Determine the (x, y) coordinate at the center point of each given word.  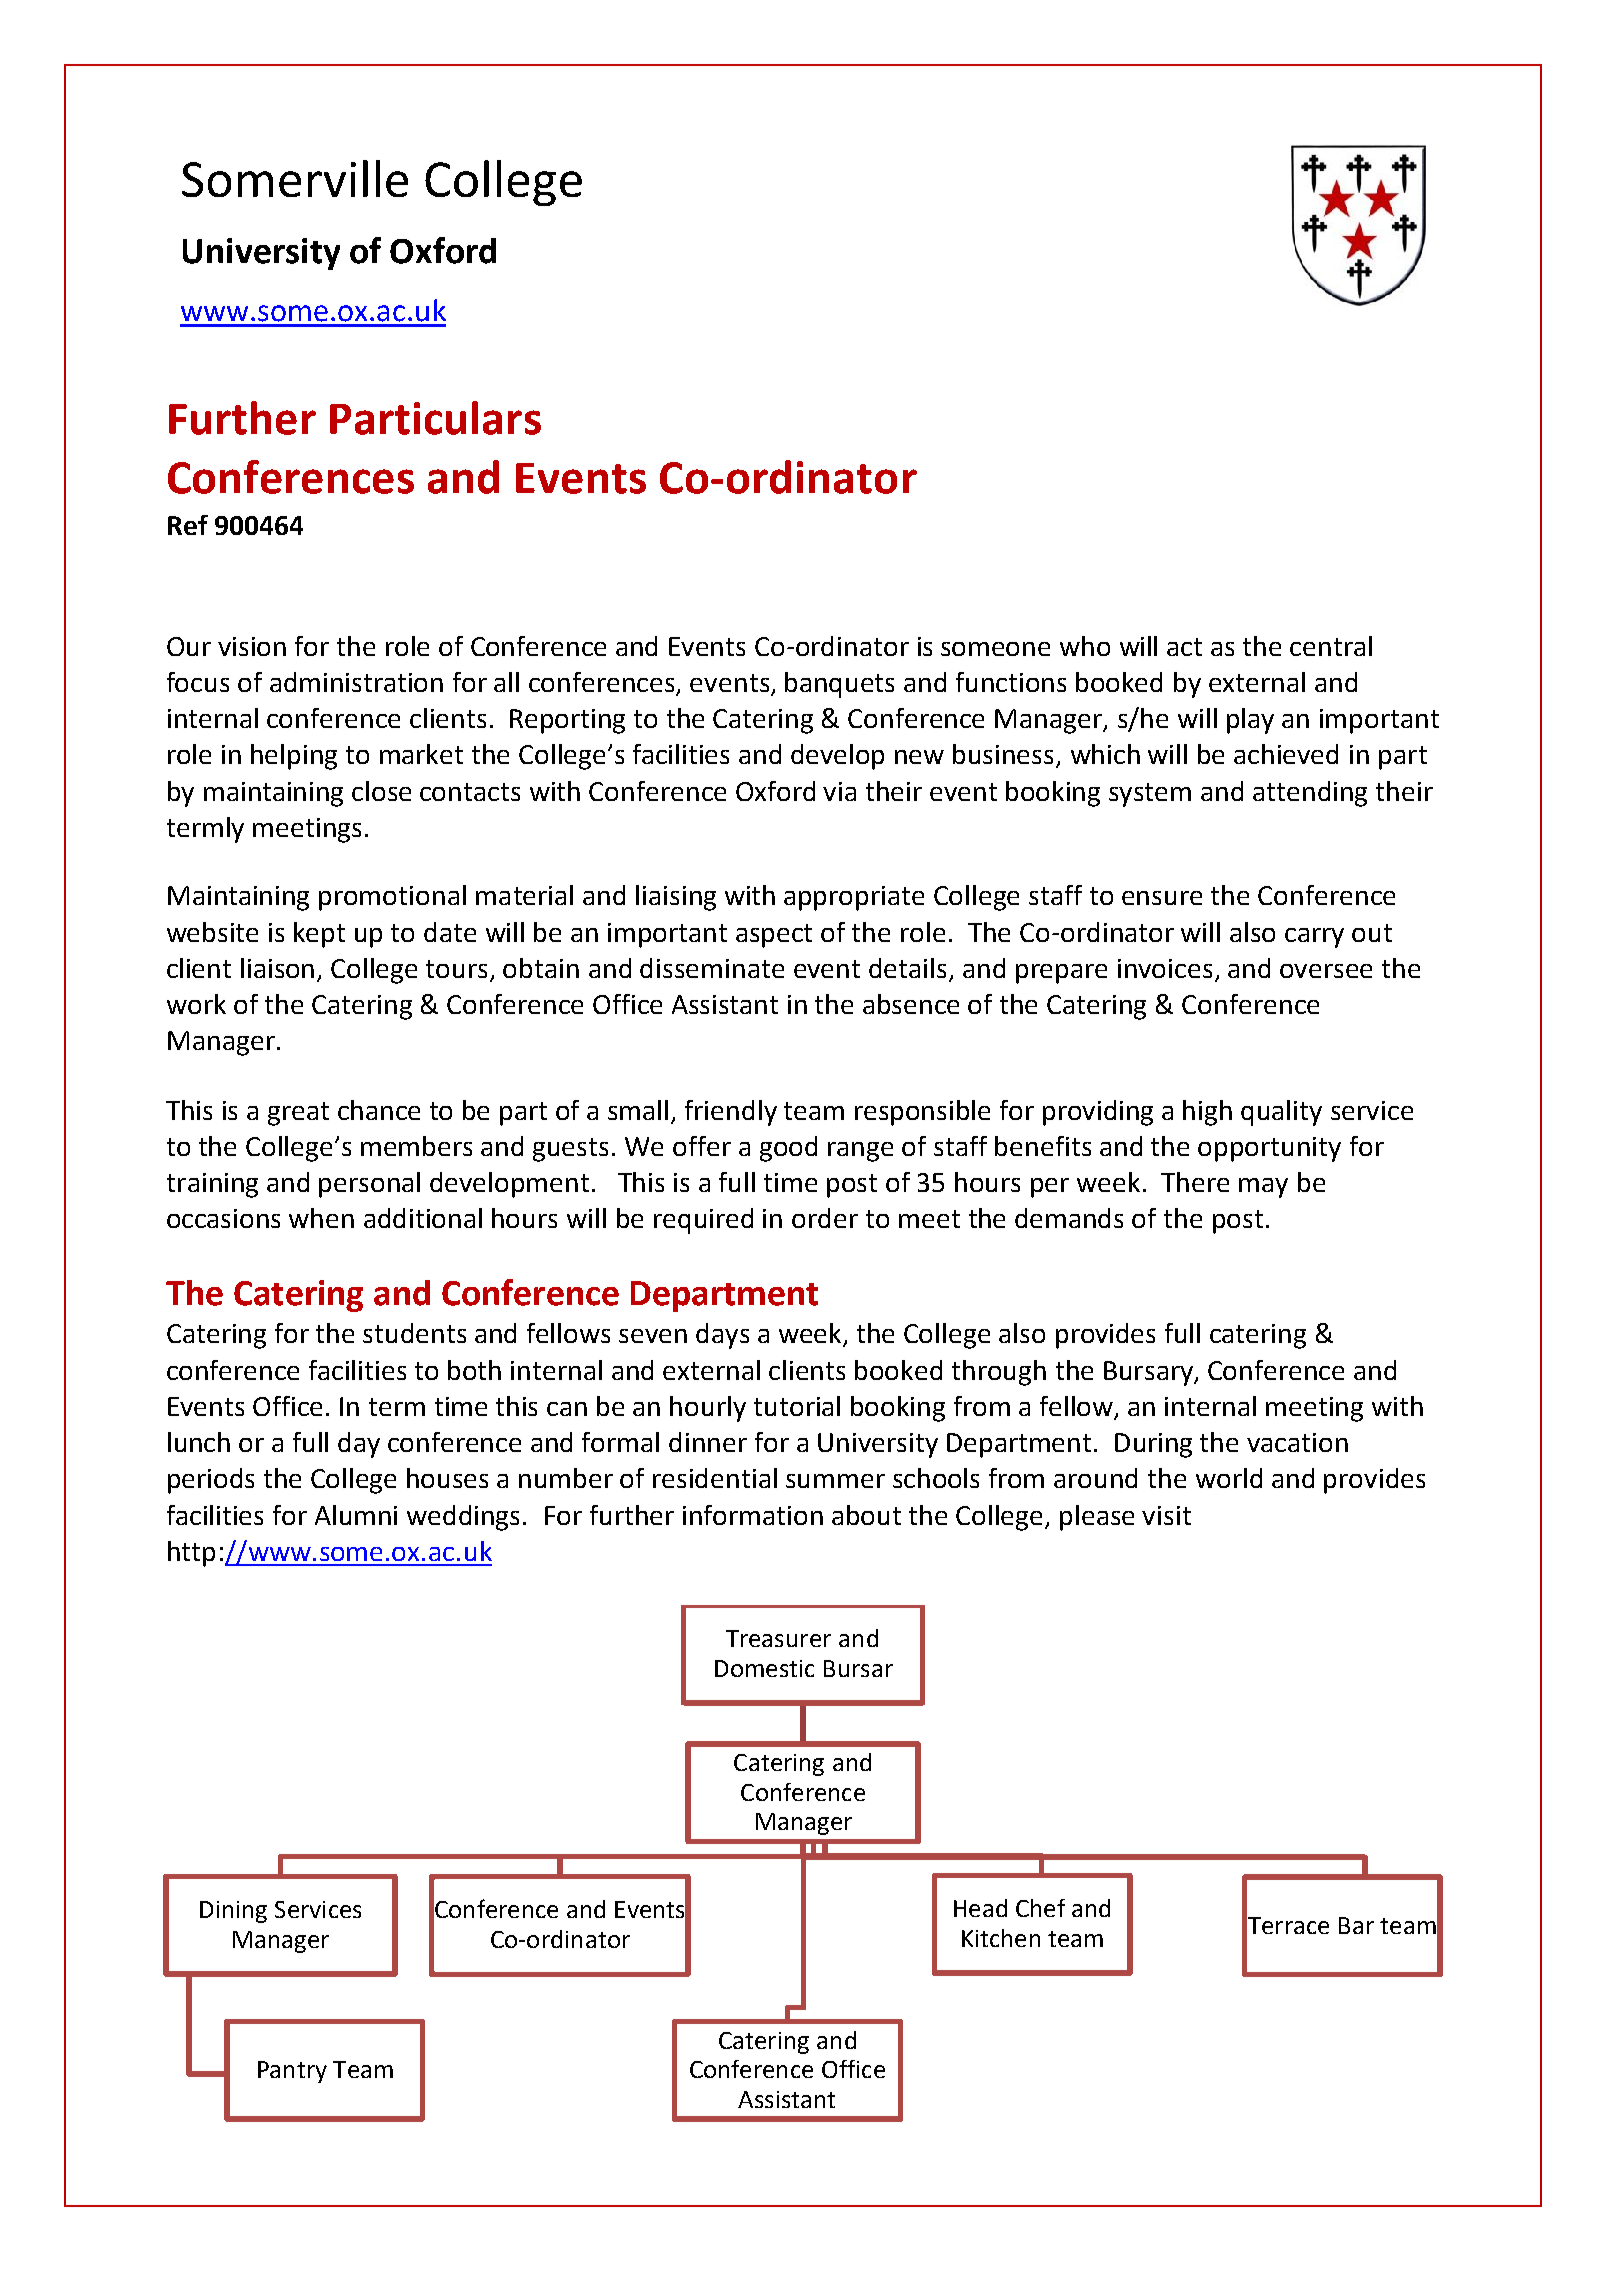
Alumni (356, 1515)
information (753, 1515)
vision (252, 646)
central (1331, 646)
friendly (731, 1113)
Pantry (292, 2072)
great (298, 1114)
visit (1166, 1515)
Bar (1356, 1925)
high (1207, 1113)
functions (1011, 682)
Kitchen (1001, 1938)
